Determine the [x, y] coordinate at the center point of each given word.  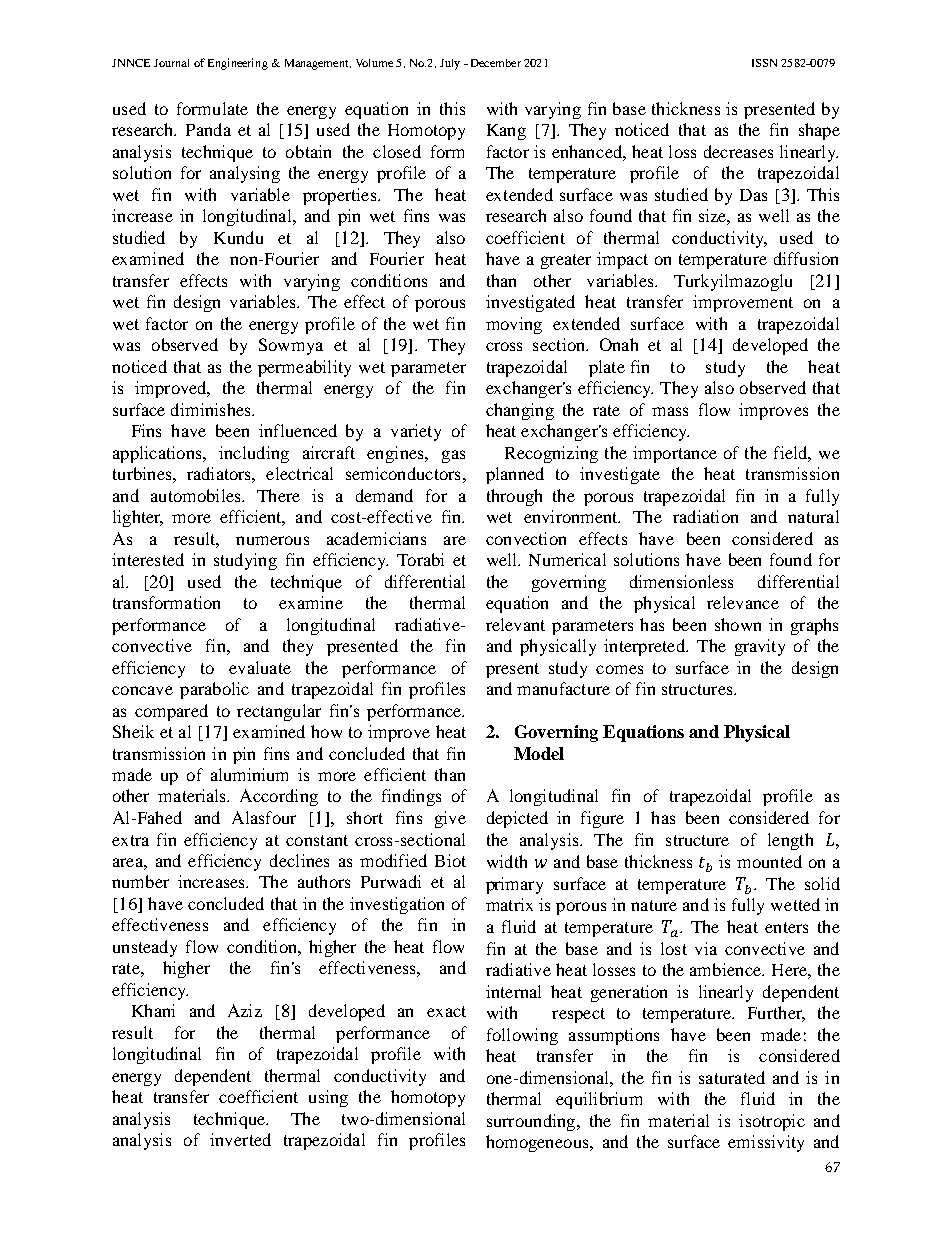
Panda [208, 129]
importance [675, 454]
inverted [240, 1139]
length [790, 841]
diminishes [212, 409]
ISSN [764, 63]
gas [453, 456]
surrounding [532, 1122]
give [450, 819]
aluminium [249, 774]
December [494, 63]
